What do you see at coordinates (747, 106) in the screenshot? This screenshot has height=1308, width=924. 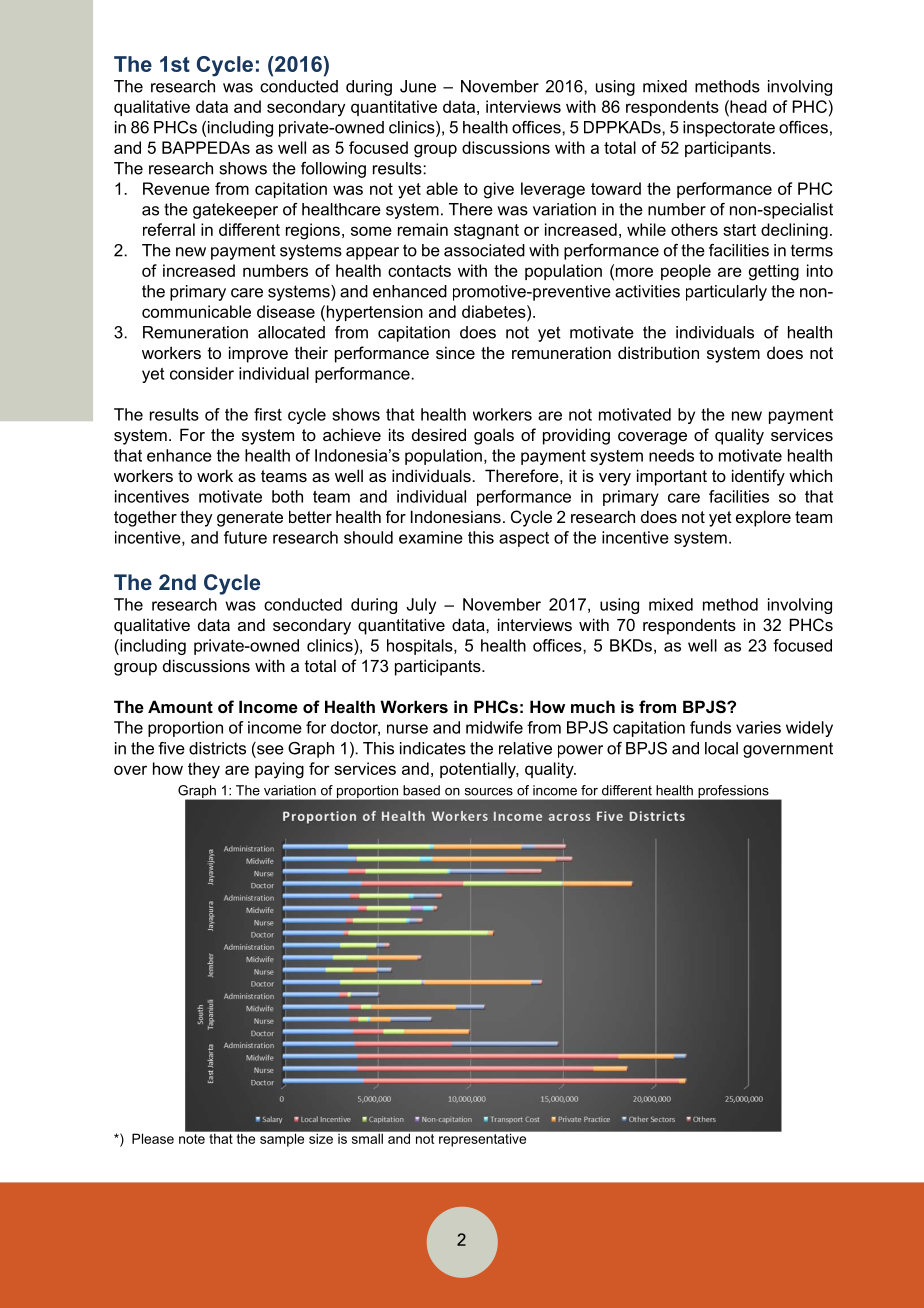 I see `head` at bounding box center [747, 106].
